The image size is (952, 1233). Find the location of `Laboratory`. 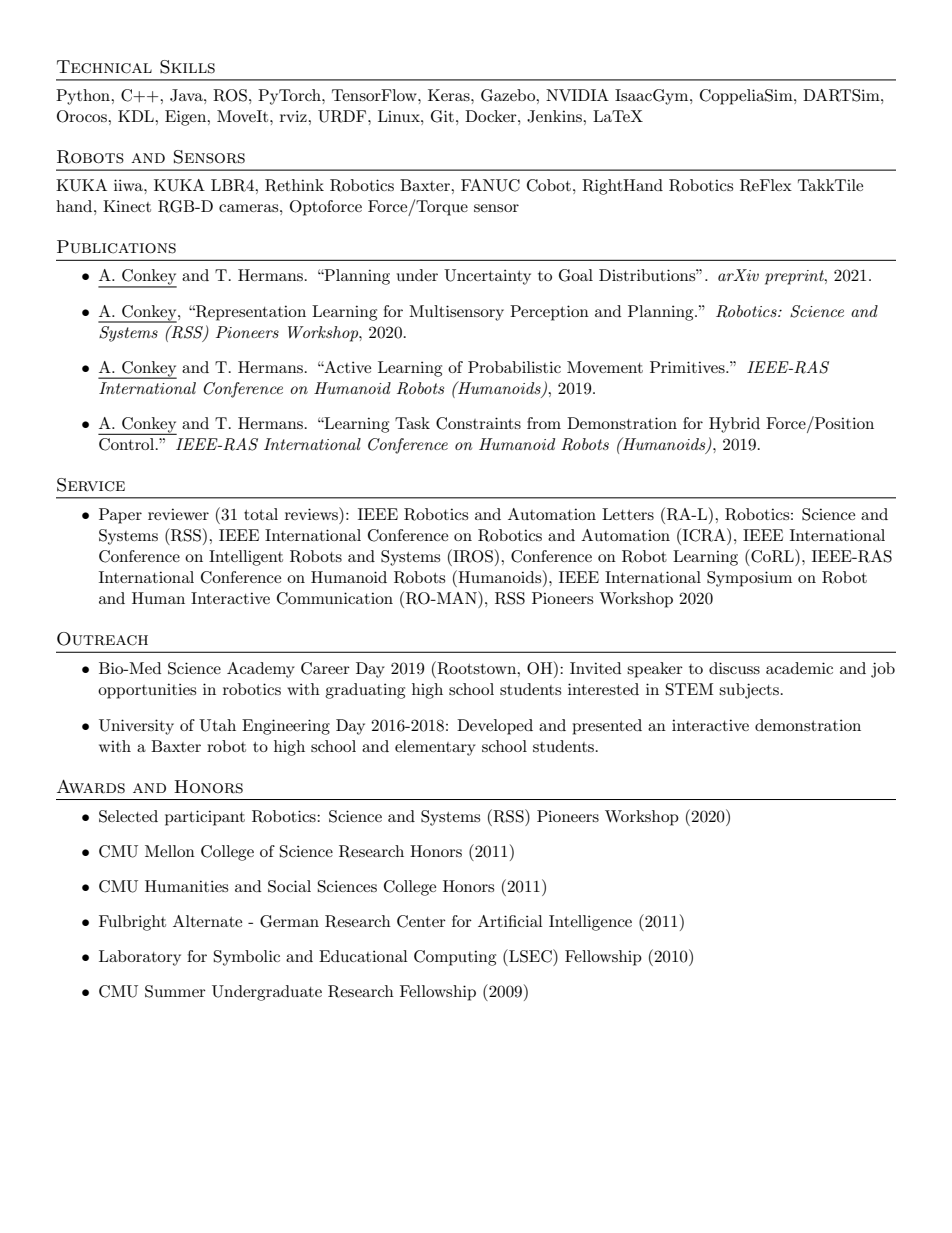

Laboratory is located at coordinates (140, 958).
